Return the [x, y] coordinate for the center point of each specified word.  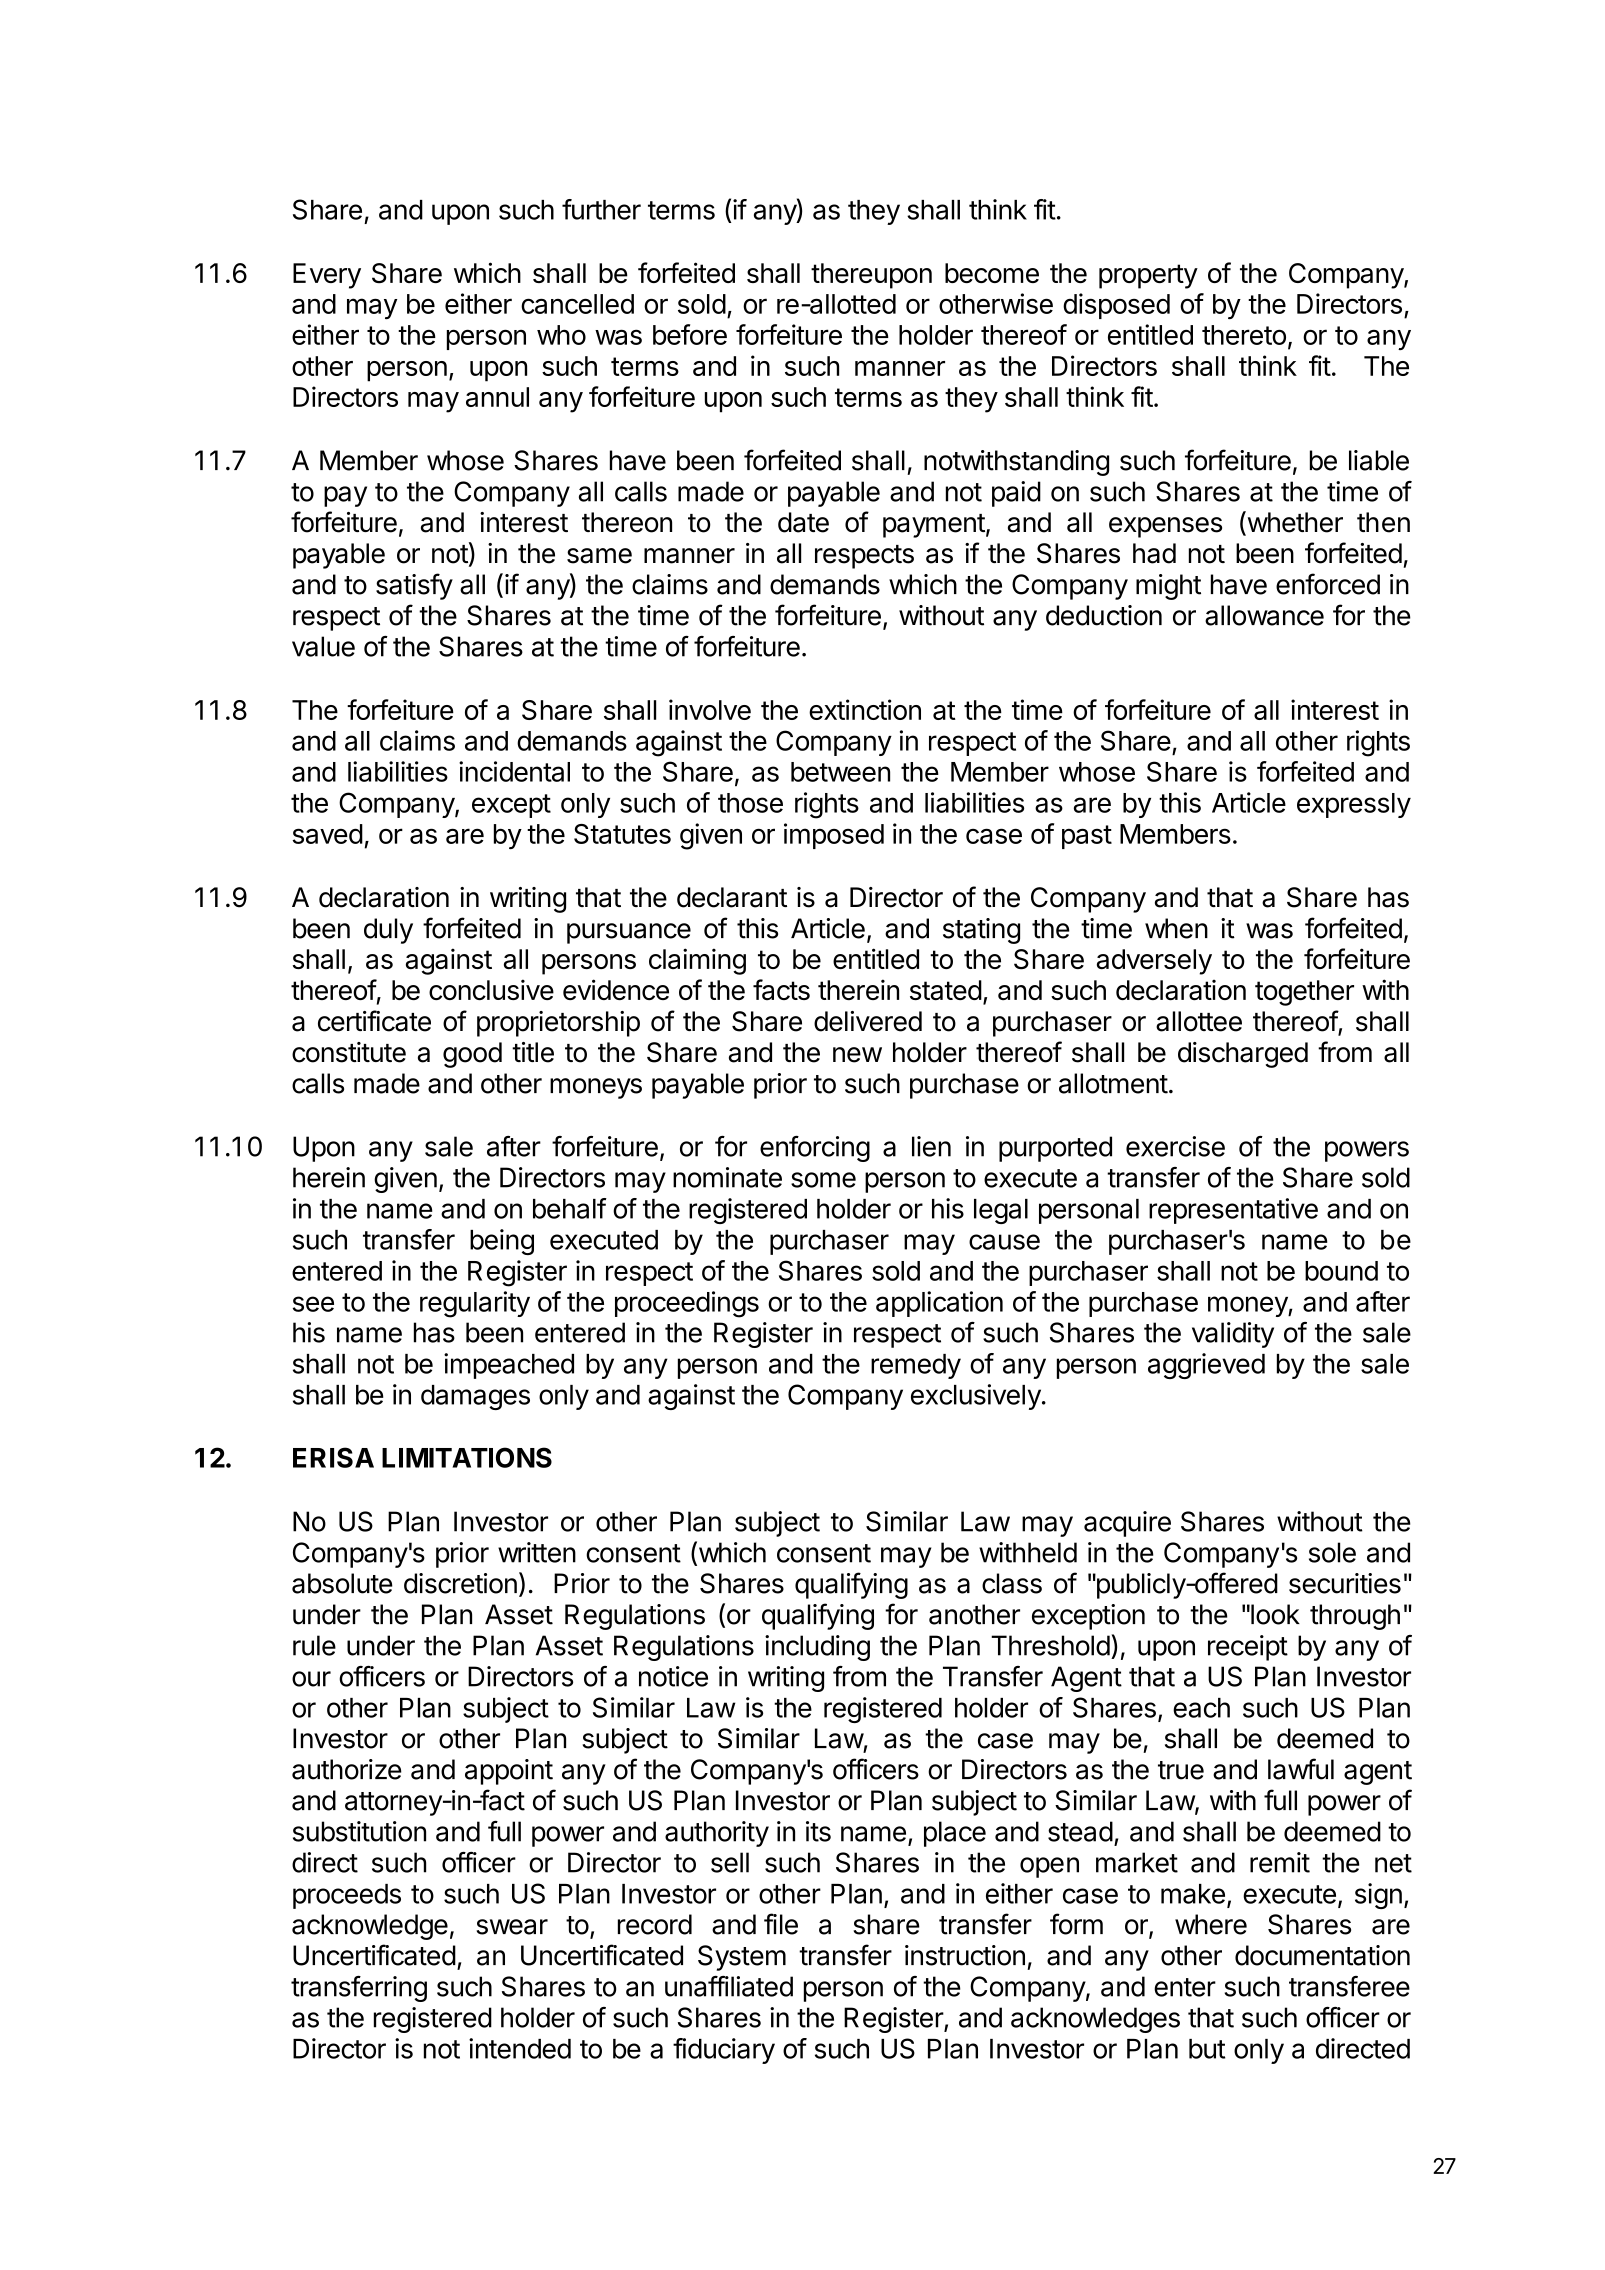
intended [520, 2048]
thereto [1244, 335]
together [1304, 993]
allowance [1264, 615]
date [803, 522]
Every [327, 276]
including [817, 1648]
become [992, 273]
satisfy [414, 586]
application [939, 1304]
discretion [460, 1583]
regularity [475, 1304]
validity [1233, 1335]
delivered [868, 1021]
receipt [1248, 1648]
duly [388, 931]
